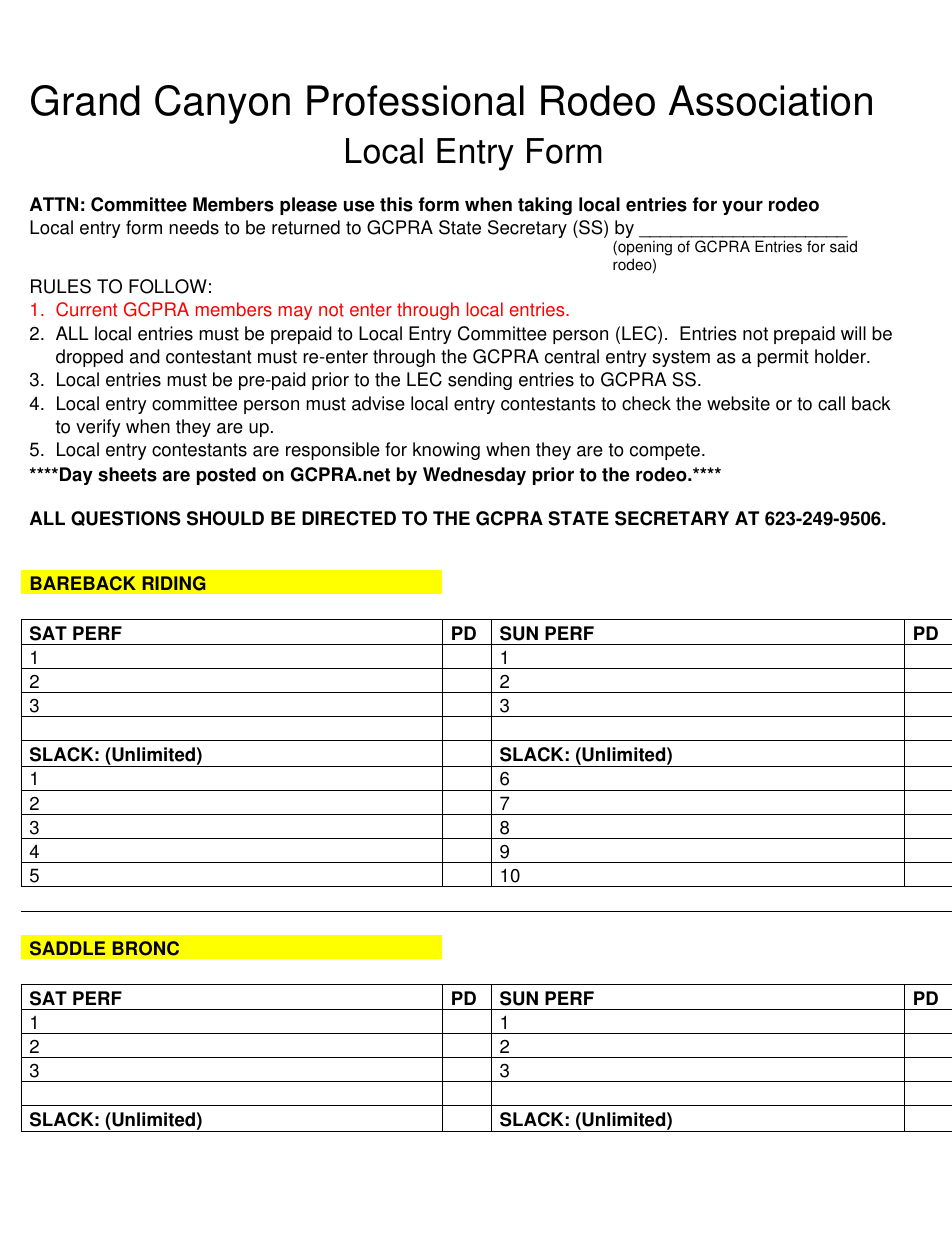 The height and width of the screenshot is (1233, 952). What do you see at coordinates (85, 100) in the screenshot?
I see `Grand` at bounding box center [85, 100].
